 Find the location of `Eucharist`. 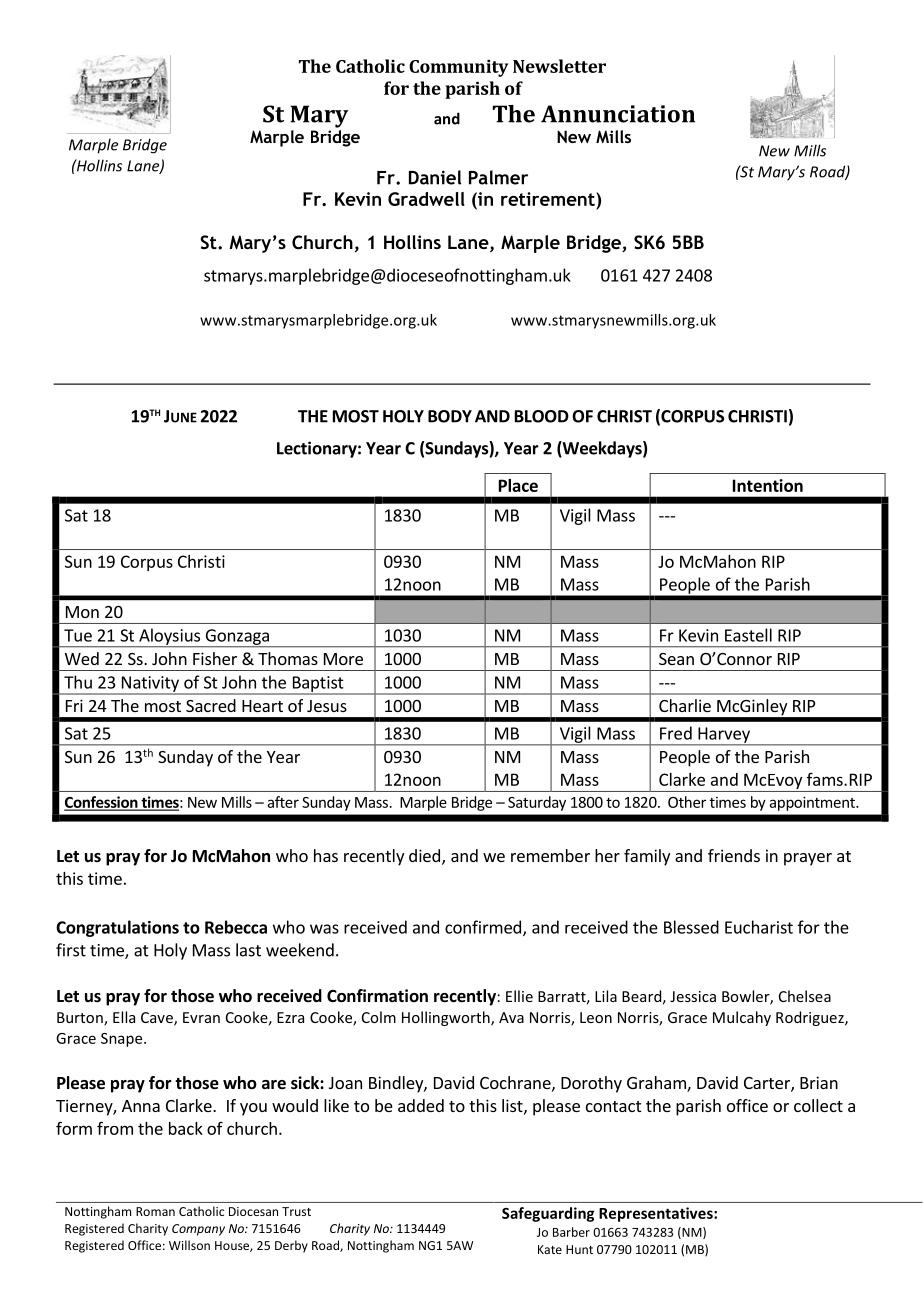

Eucharist is located at coordinates (759, 927).
